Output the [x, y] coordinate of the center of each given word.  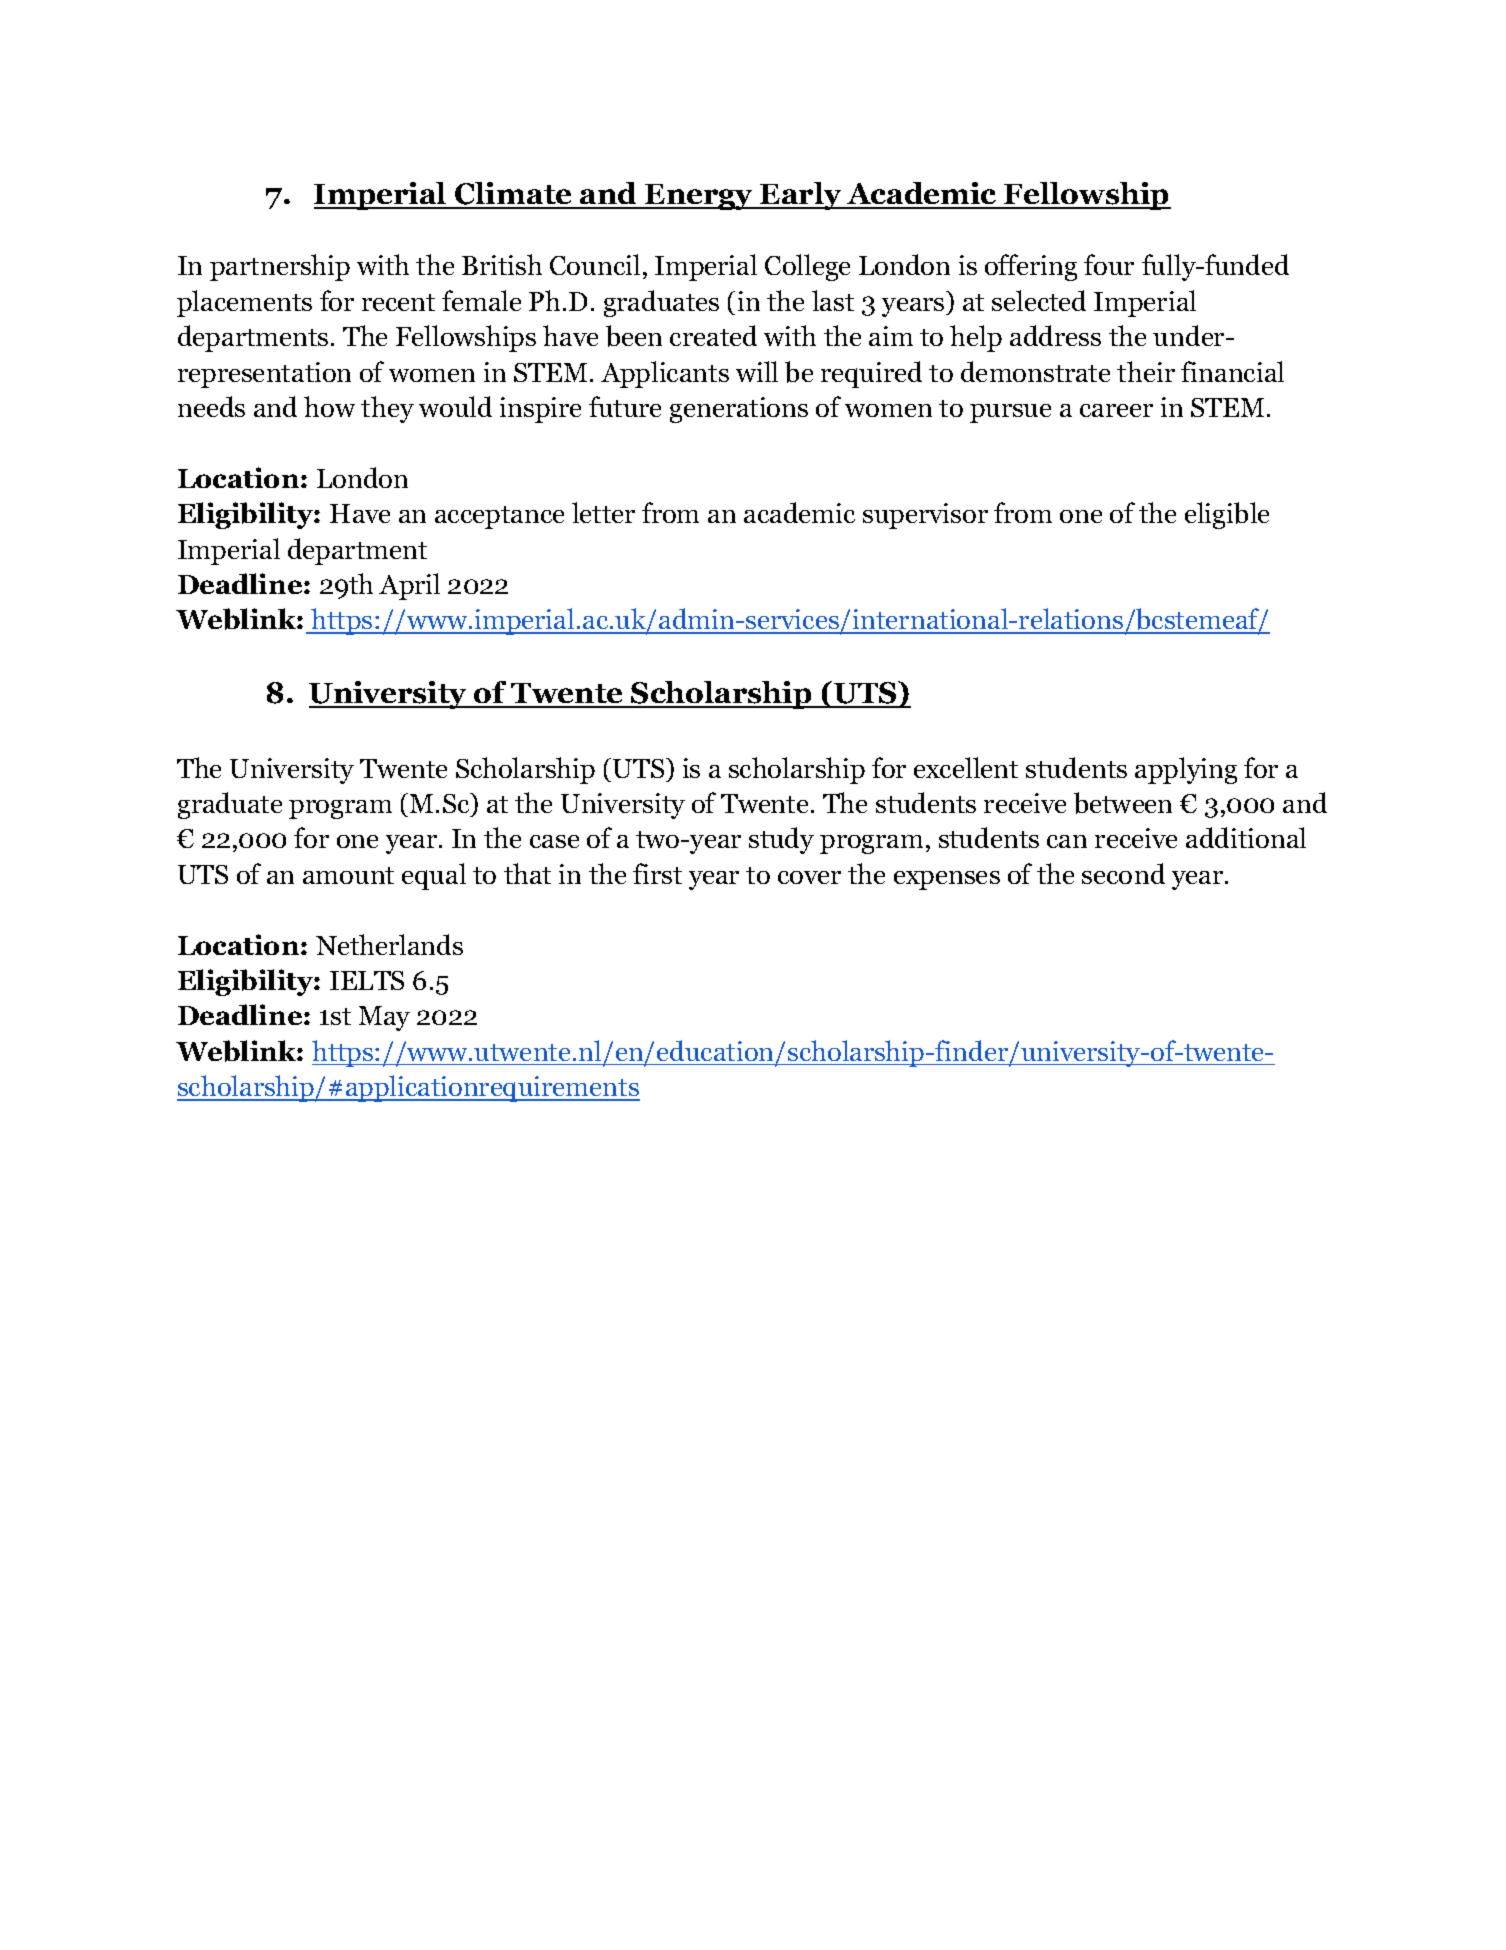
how [329, 406]
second [1123, 873]
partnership [280, 267]
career [1116, 410]
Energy [699, 197]
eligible [1227, 515]
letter [603, 512]
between [1123, 803]
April [409, 586]
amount [348, 875]
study [781, 840]
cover [809, 877]
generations [739, 410]
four [1109, 264]
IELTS [367, 980]
